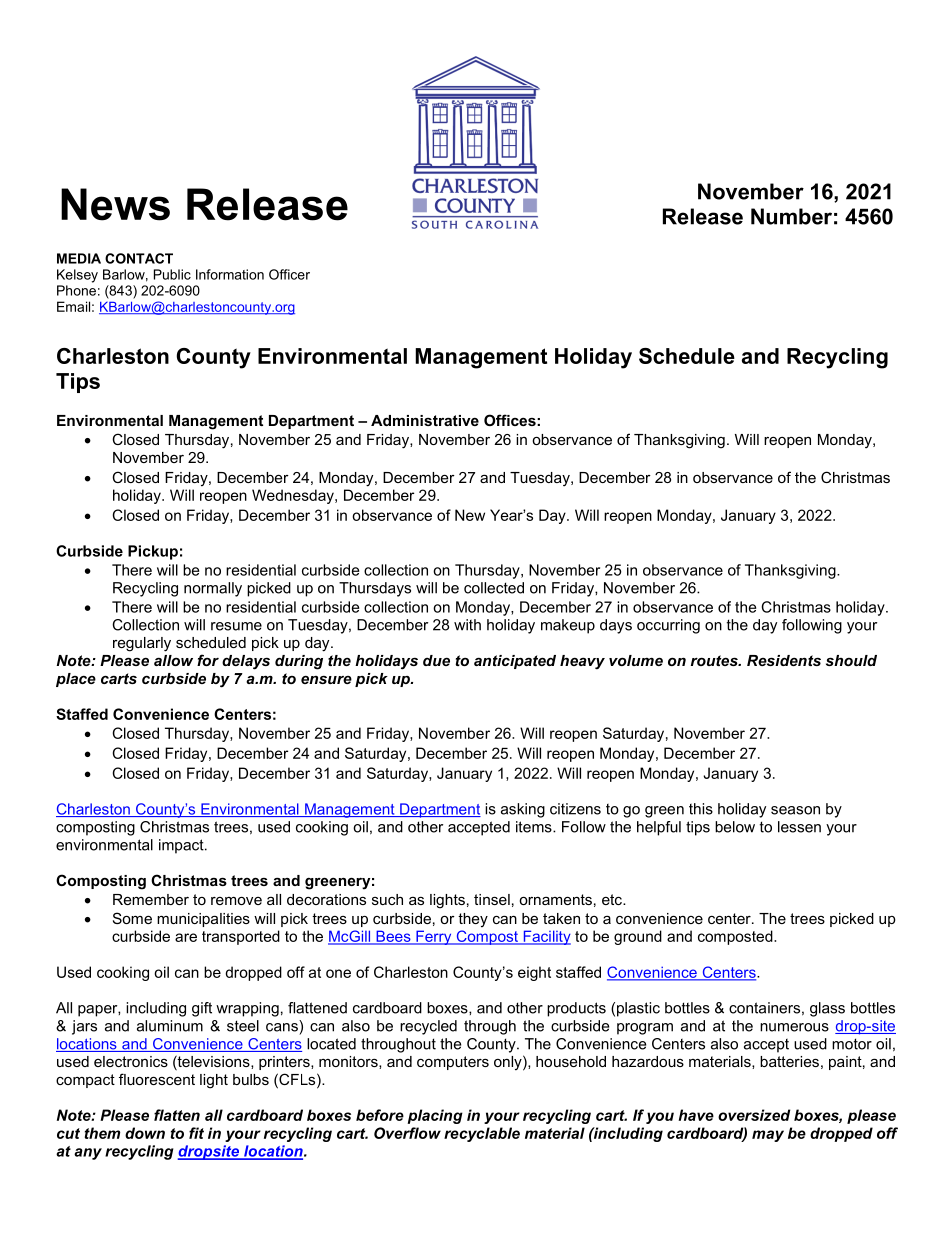  Describe the element at coordinates (735, 827) in the screenshot. I see `below` at that location.
